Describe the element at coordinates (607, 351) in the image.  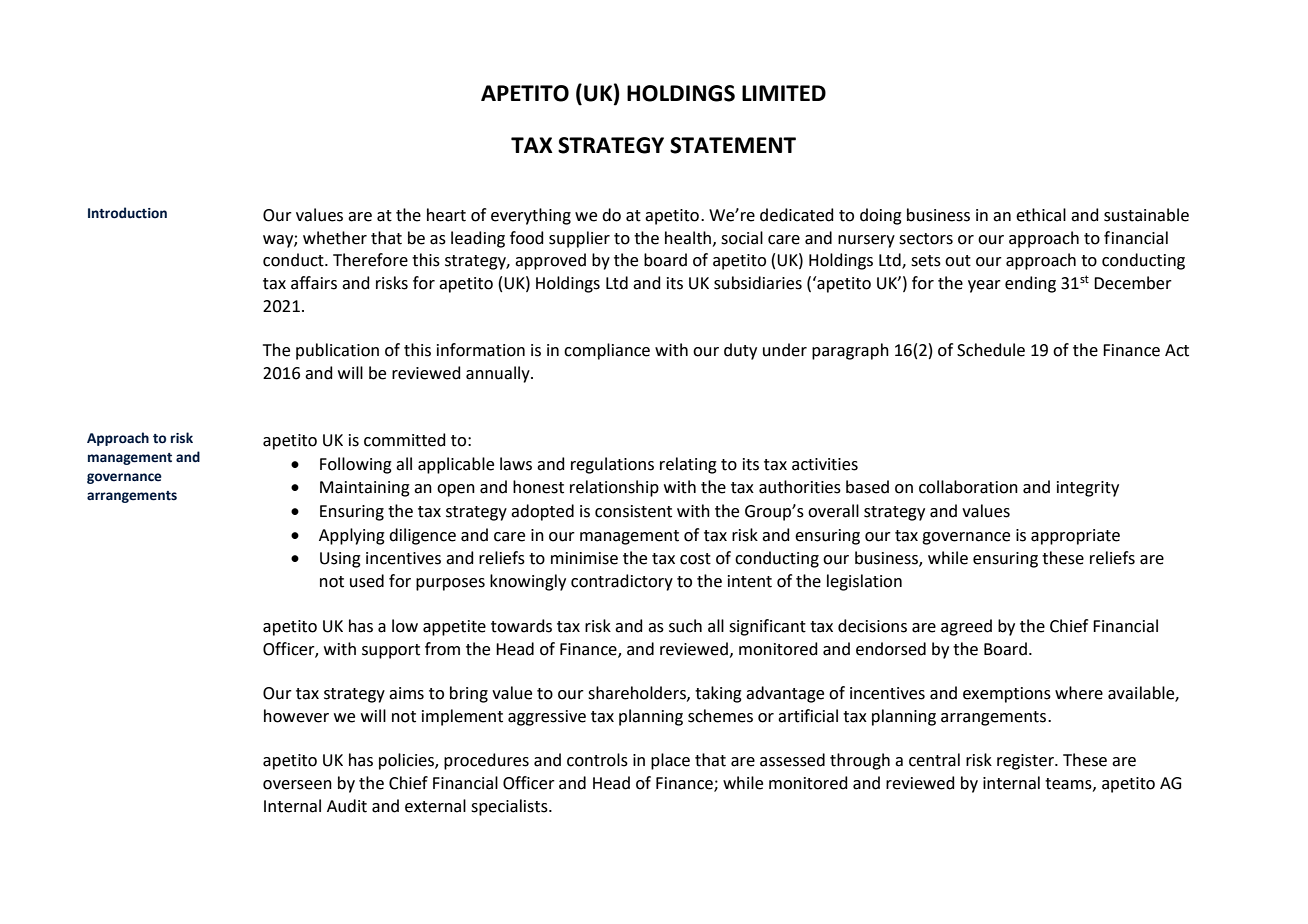
I see `compliance` at that location.
